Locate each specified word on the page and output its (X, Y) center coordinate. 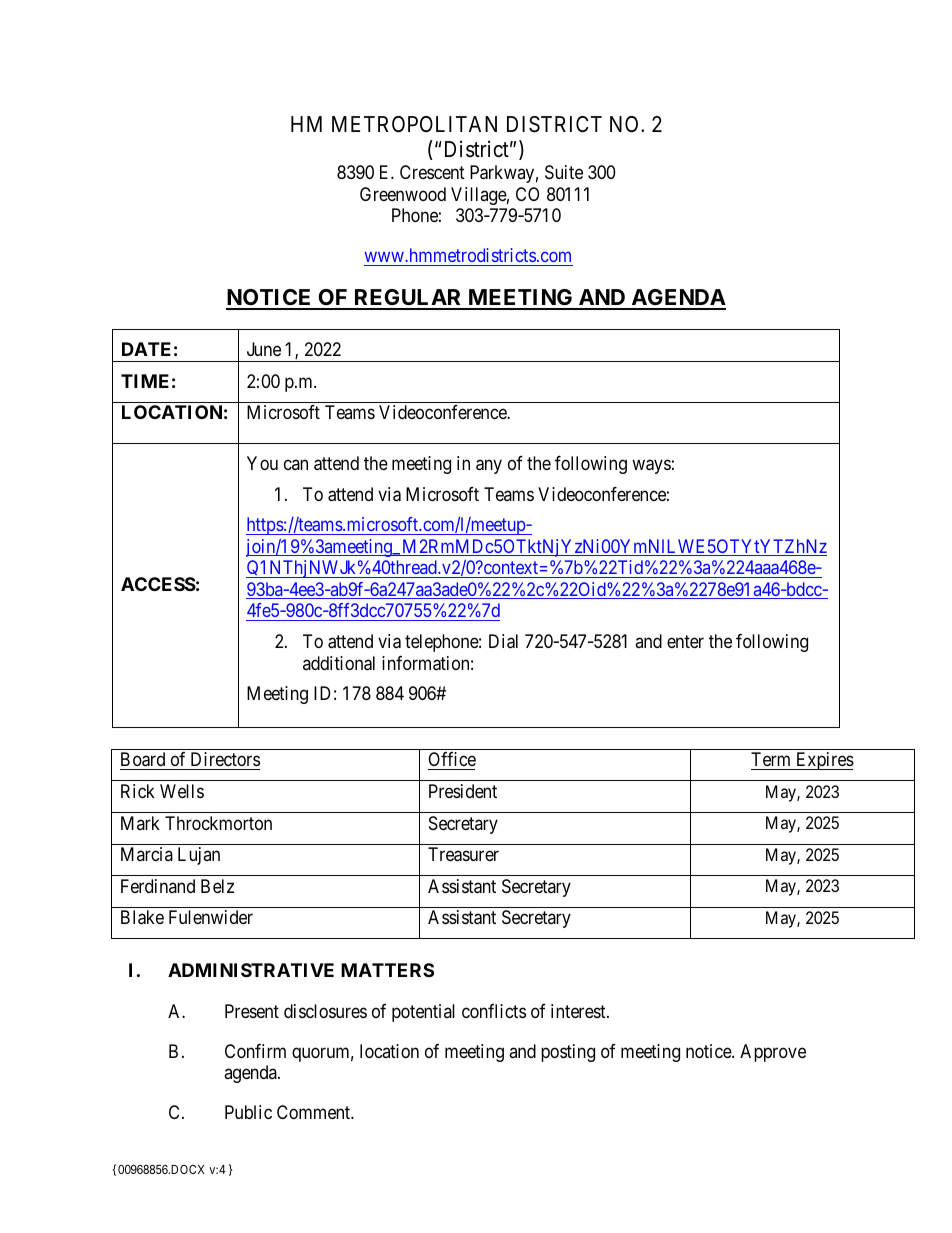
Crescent (432, 172)
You (262, 463)
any (489, 466)
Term (772, 761)
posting (568, 1053)
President (463, 791)
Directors (224, 761)
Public (248, 1112)
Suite (564, 172)
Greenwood (403, 194)
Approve (773, 1053)
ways (651, 466)
